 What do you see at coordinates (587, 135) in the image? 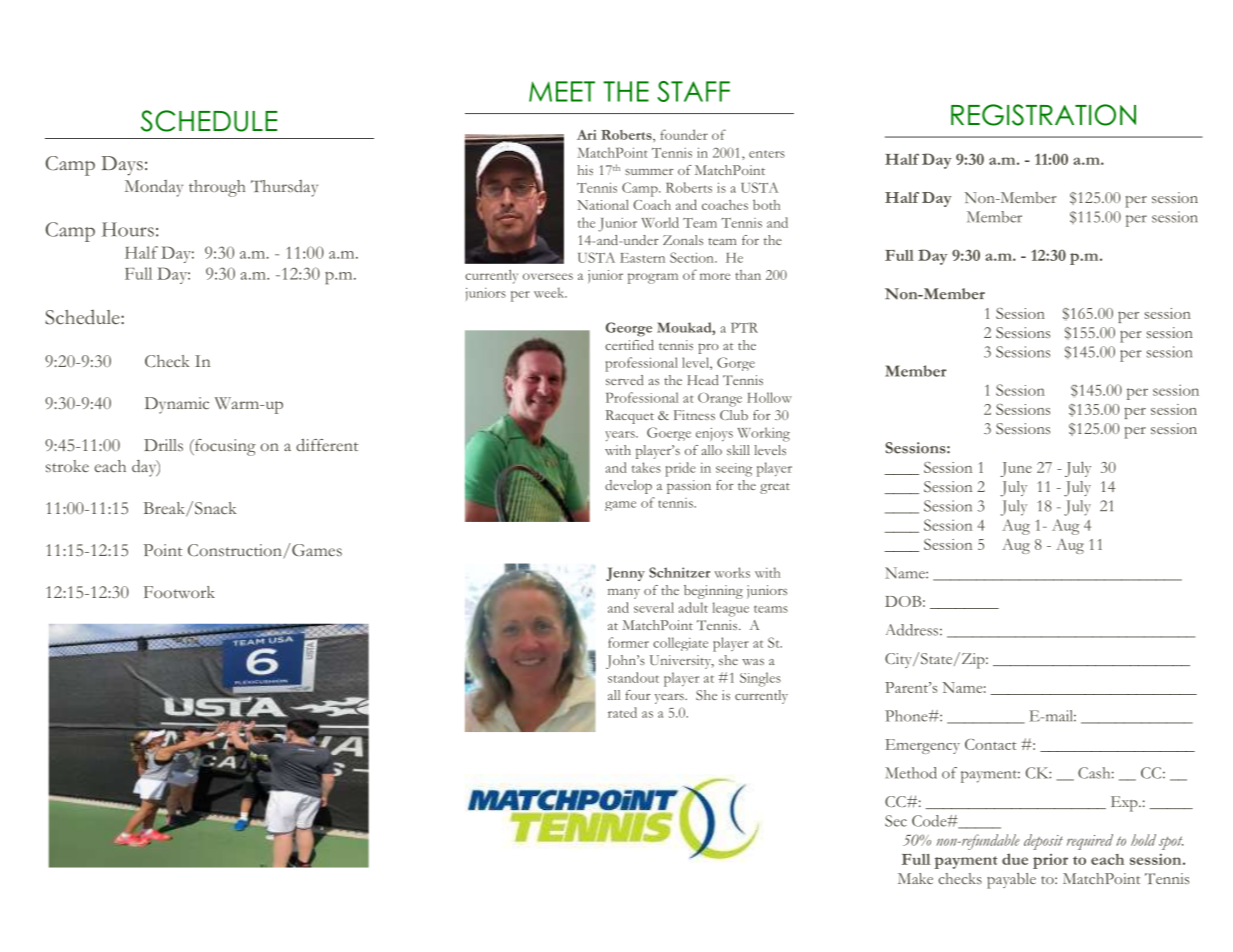
I see `Ari` at bounding box center [587, 135].
